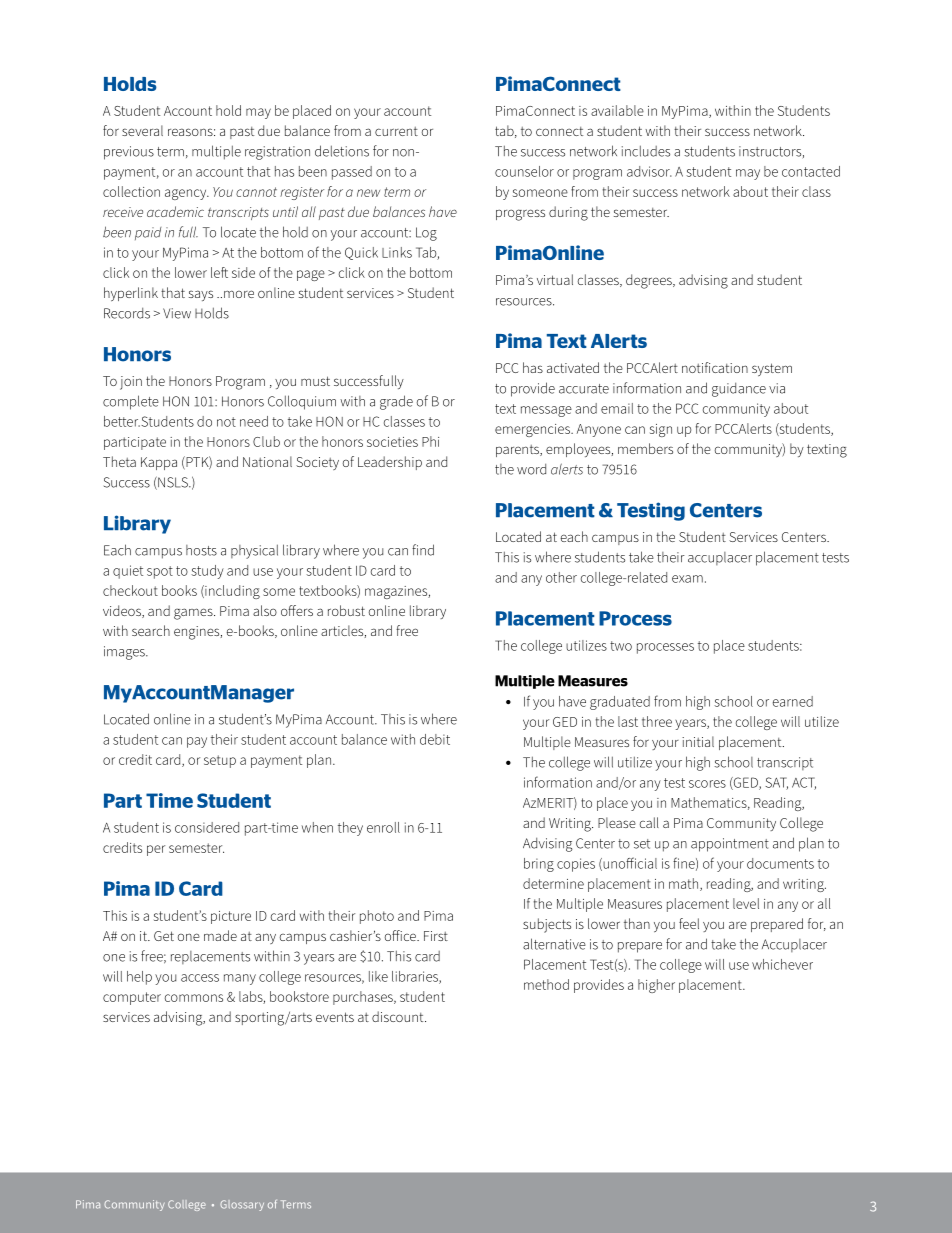  I want to click on need, so click(254, 421).
